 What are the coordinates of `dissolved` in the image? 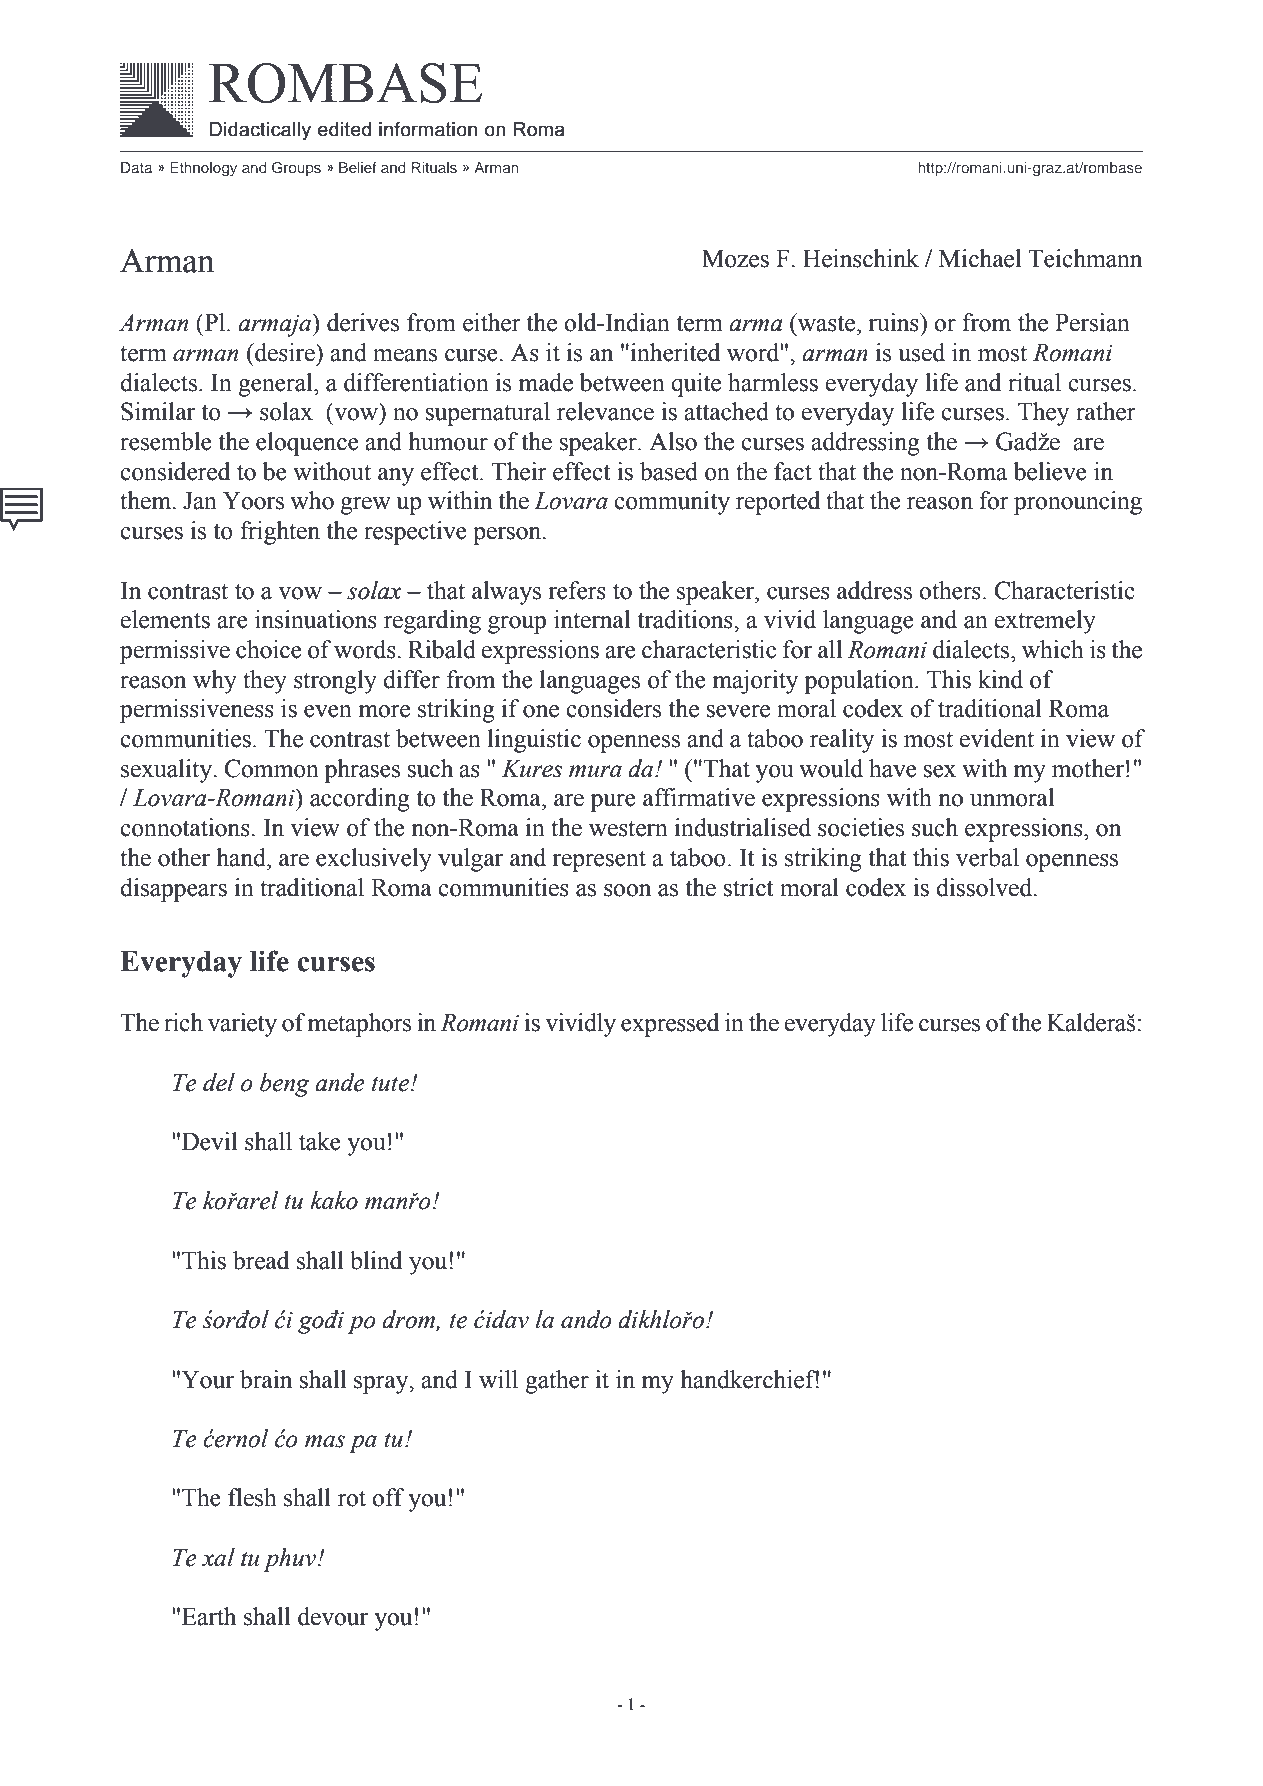 It's located at (985, 887).
